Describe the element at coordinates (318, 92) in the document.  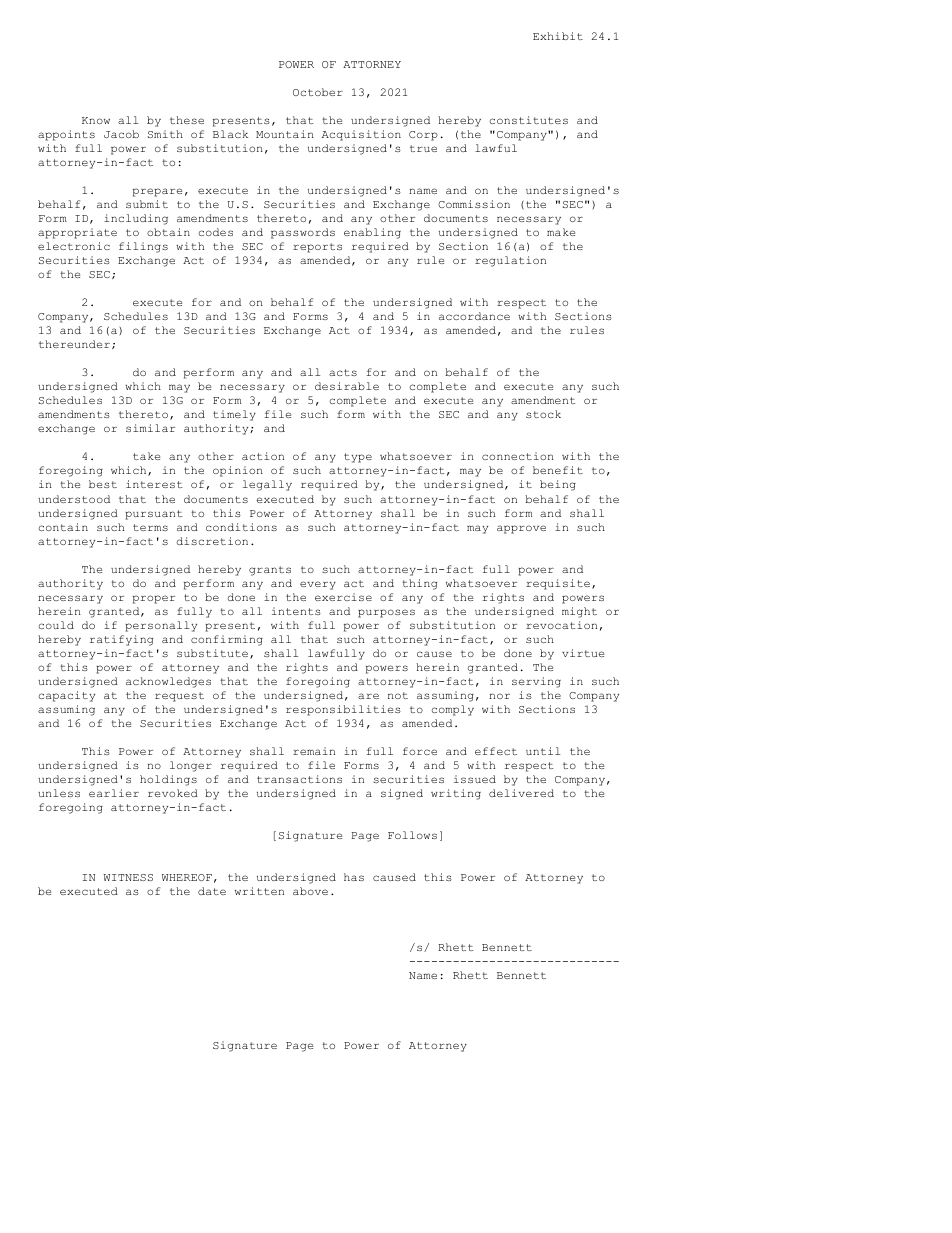
I see `October` at that location.
